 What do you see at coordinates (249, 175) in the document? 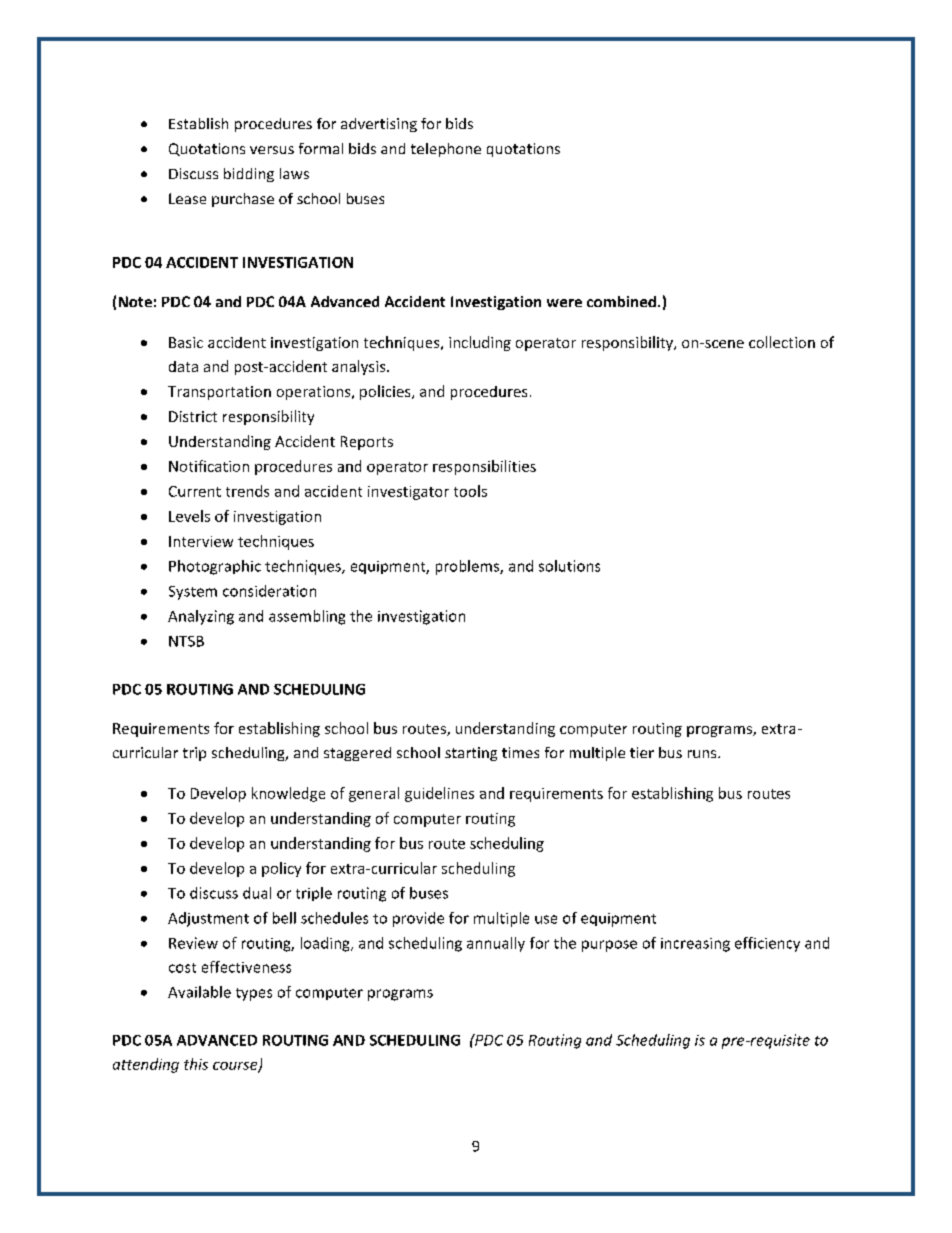
I see `bidding` at bounding box center [249, 175].
